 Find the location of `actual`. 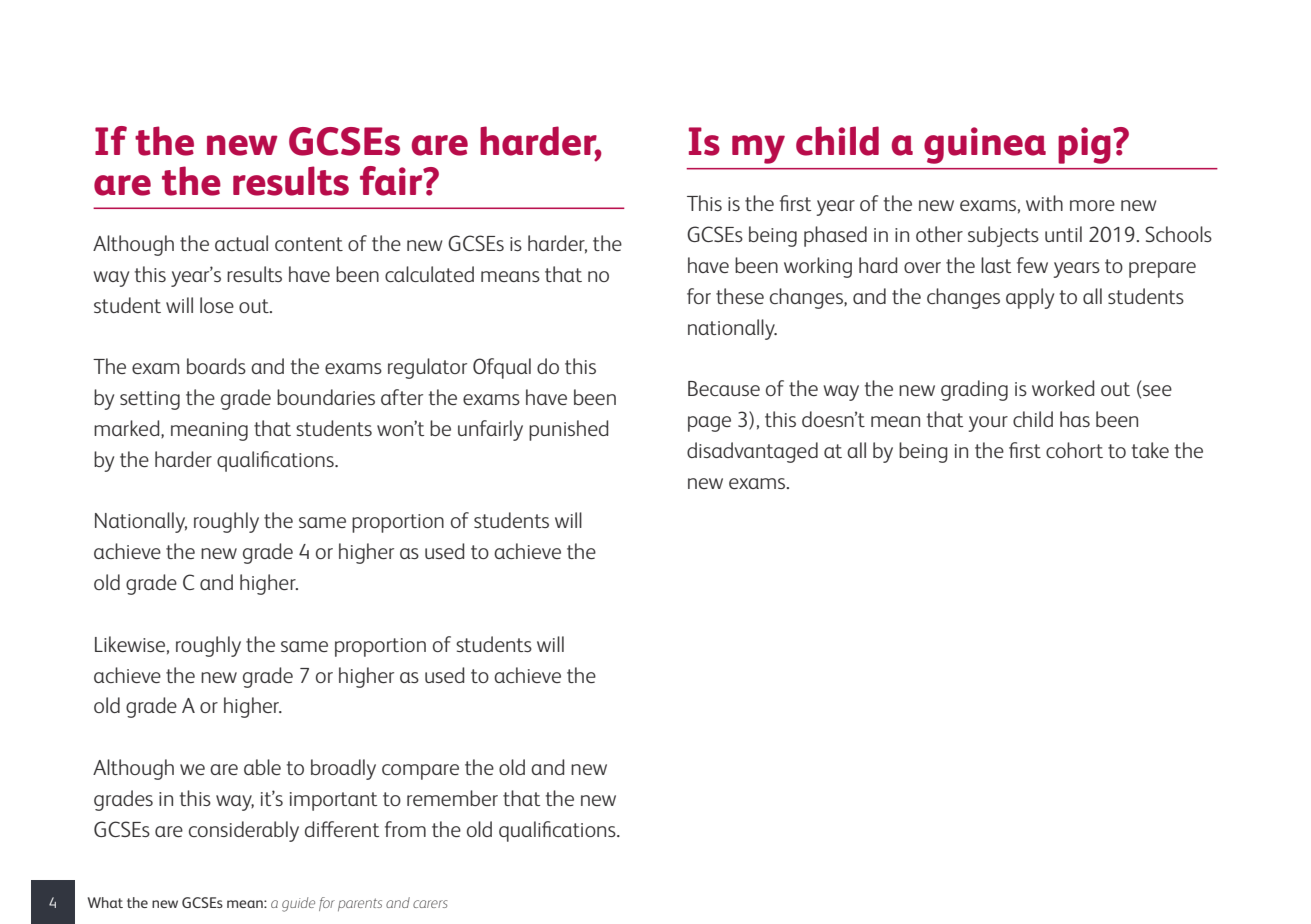

actual is located at coordinates (241, 243).
